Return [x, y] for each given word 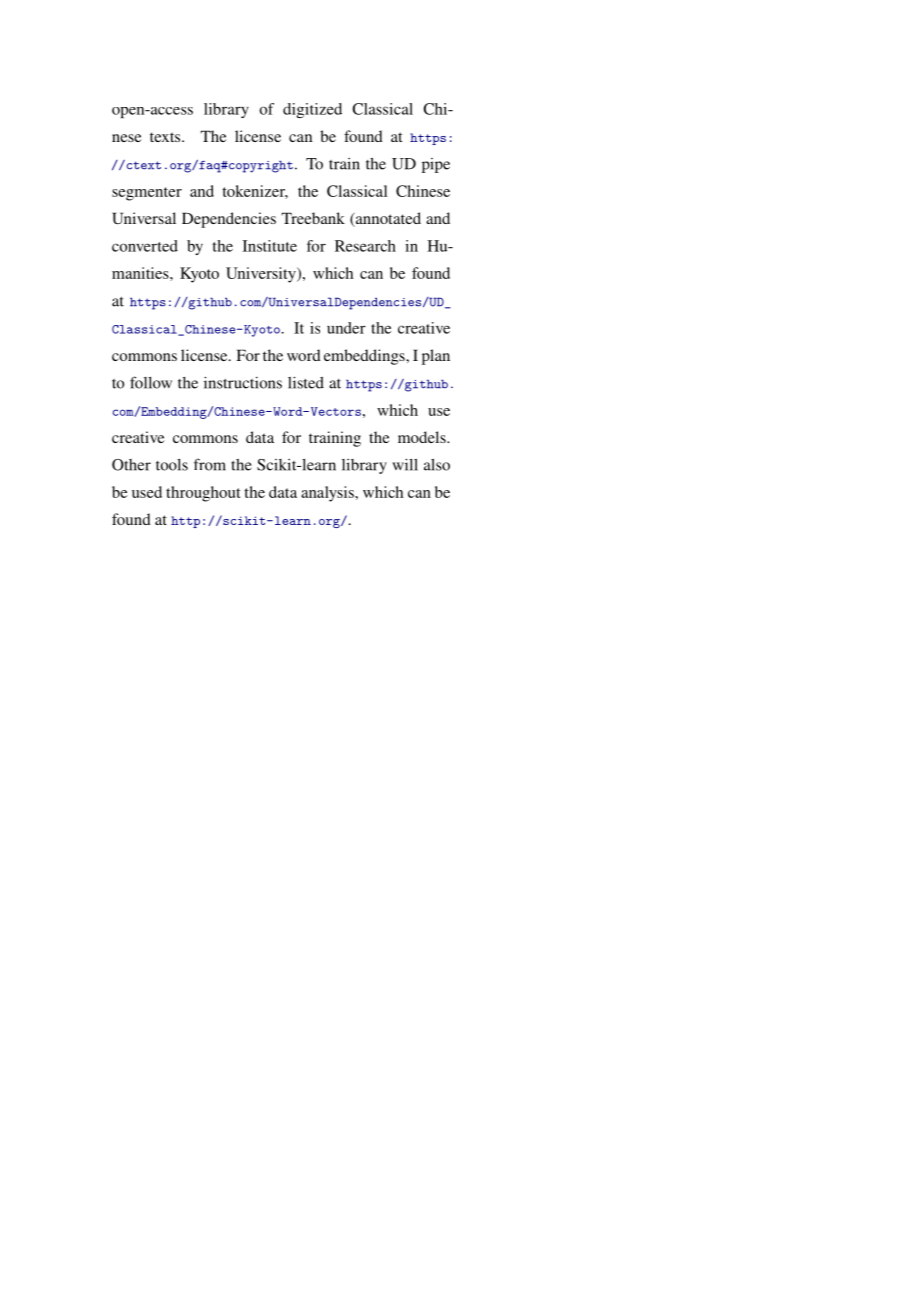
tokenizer [255, 192]
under [346, 328]
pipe [436, 165]
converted [145, 246]
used [147, 492]
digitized [312, 110]
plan [436, 357]
